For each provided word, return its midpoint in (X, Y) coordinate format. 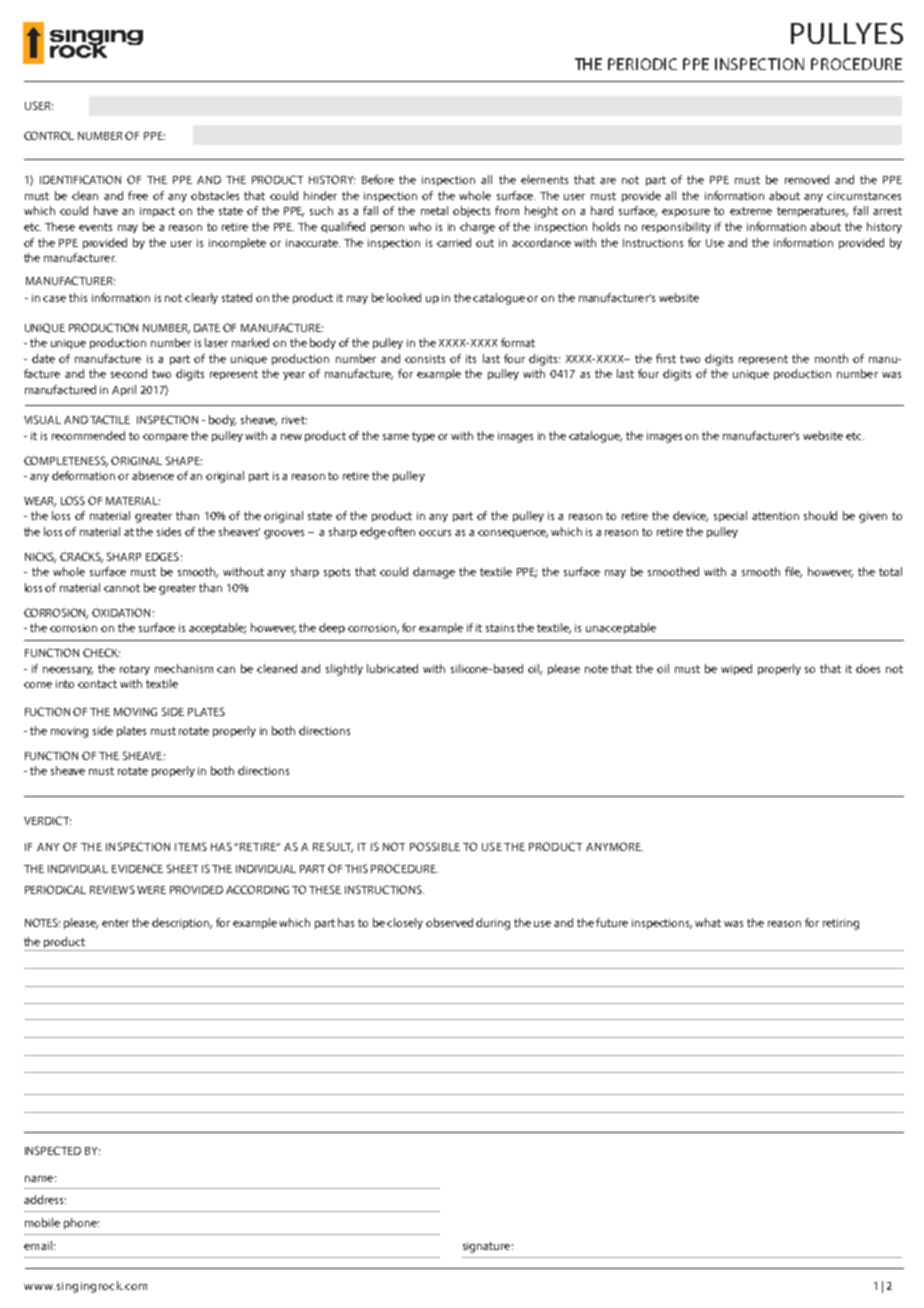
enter (115, 923)
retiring (841, 924)
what (708, 922)
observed (449, 922)
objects (471, 211)
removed (807, 179)
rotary (135, 670)
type (423, 437)
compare (165, 438)
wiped (736, 669)
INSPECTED (53, 1150)
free (138, 195)
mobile (42, 1222)
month (831, 358)
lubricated (392, 668)
